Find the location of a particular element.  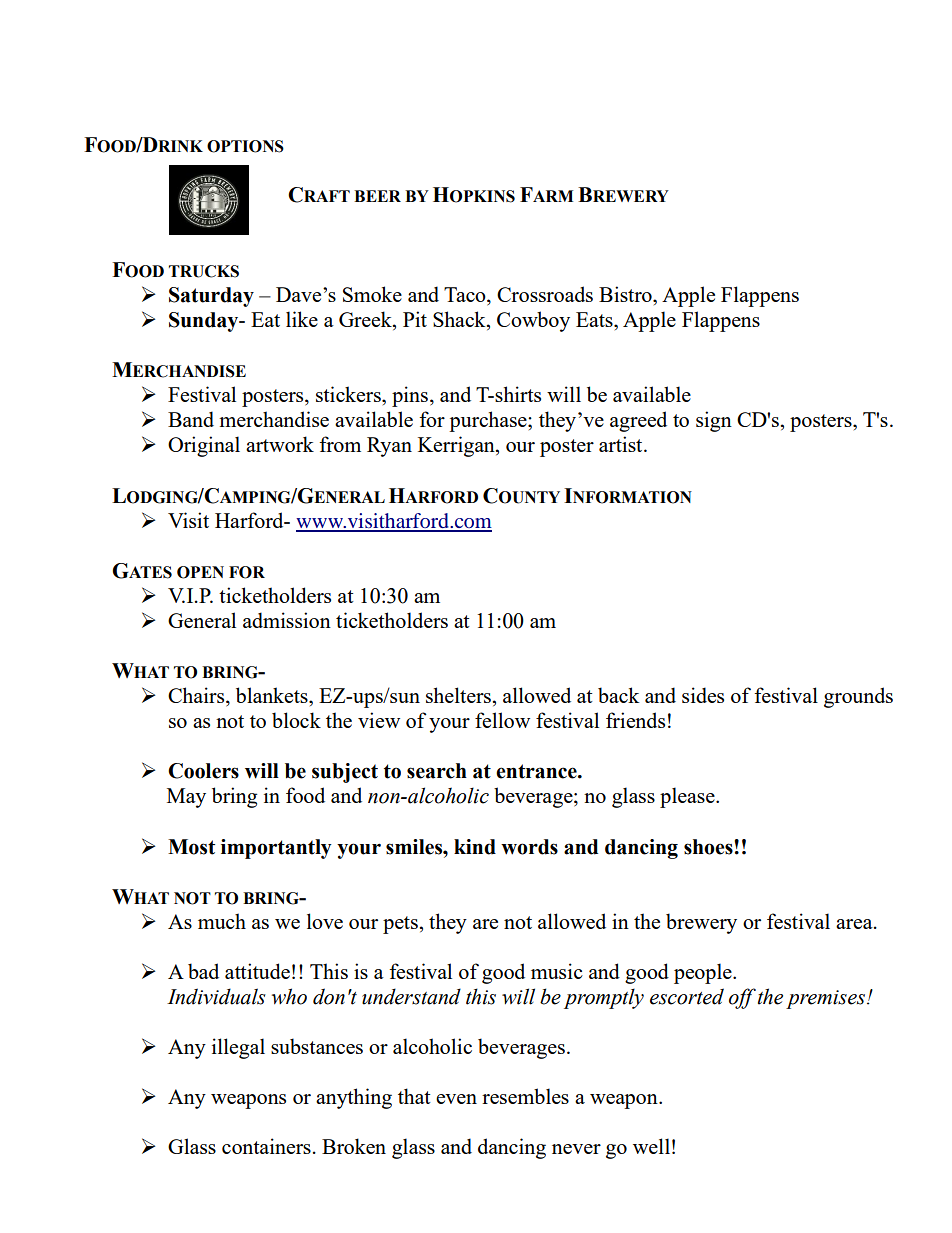

sides is located at coordinates (703, 695).
